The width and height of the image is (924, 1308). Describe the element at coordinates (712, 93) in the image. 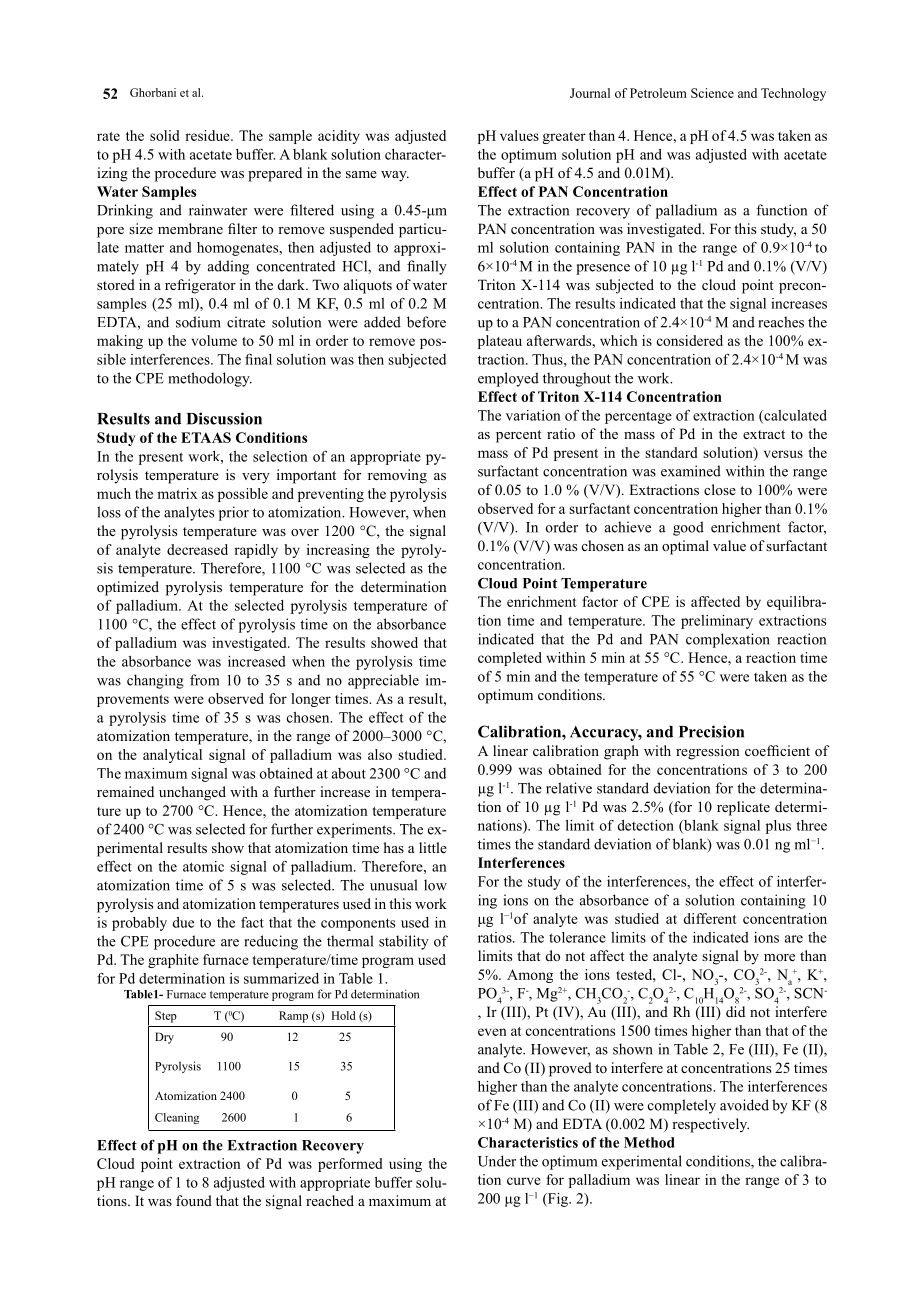

I see `Science` at that location.
